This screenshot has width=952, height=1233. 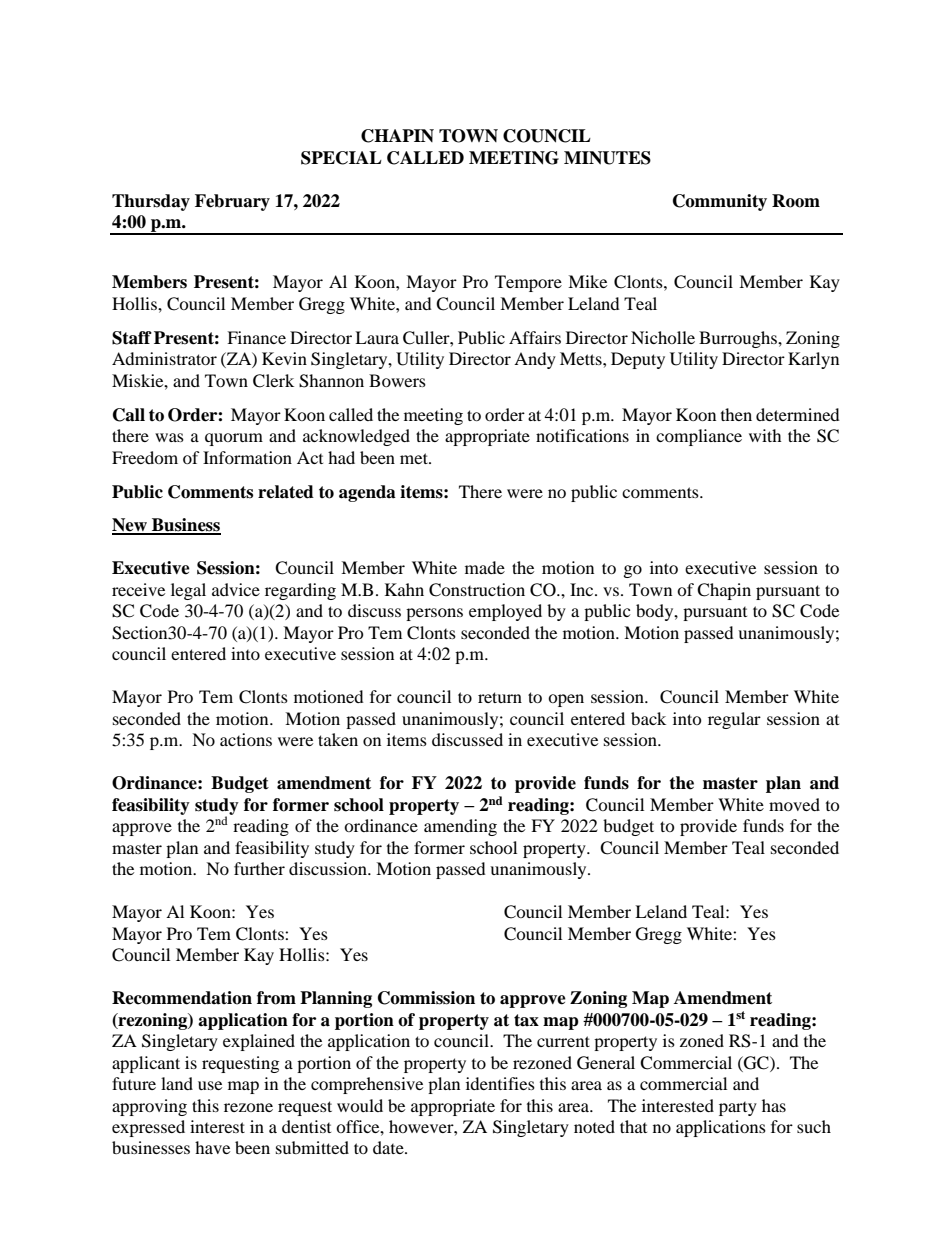 What do you see at coordinates (232, 202) in the screenshot?
I see `February` at bounding box center [232, 202].
